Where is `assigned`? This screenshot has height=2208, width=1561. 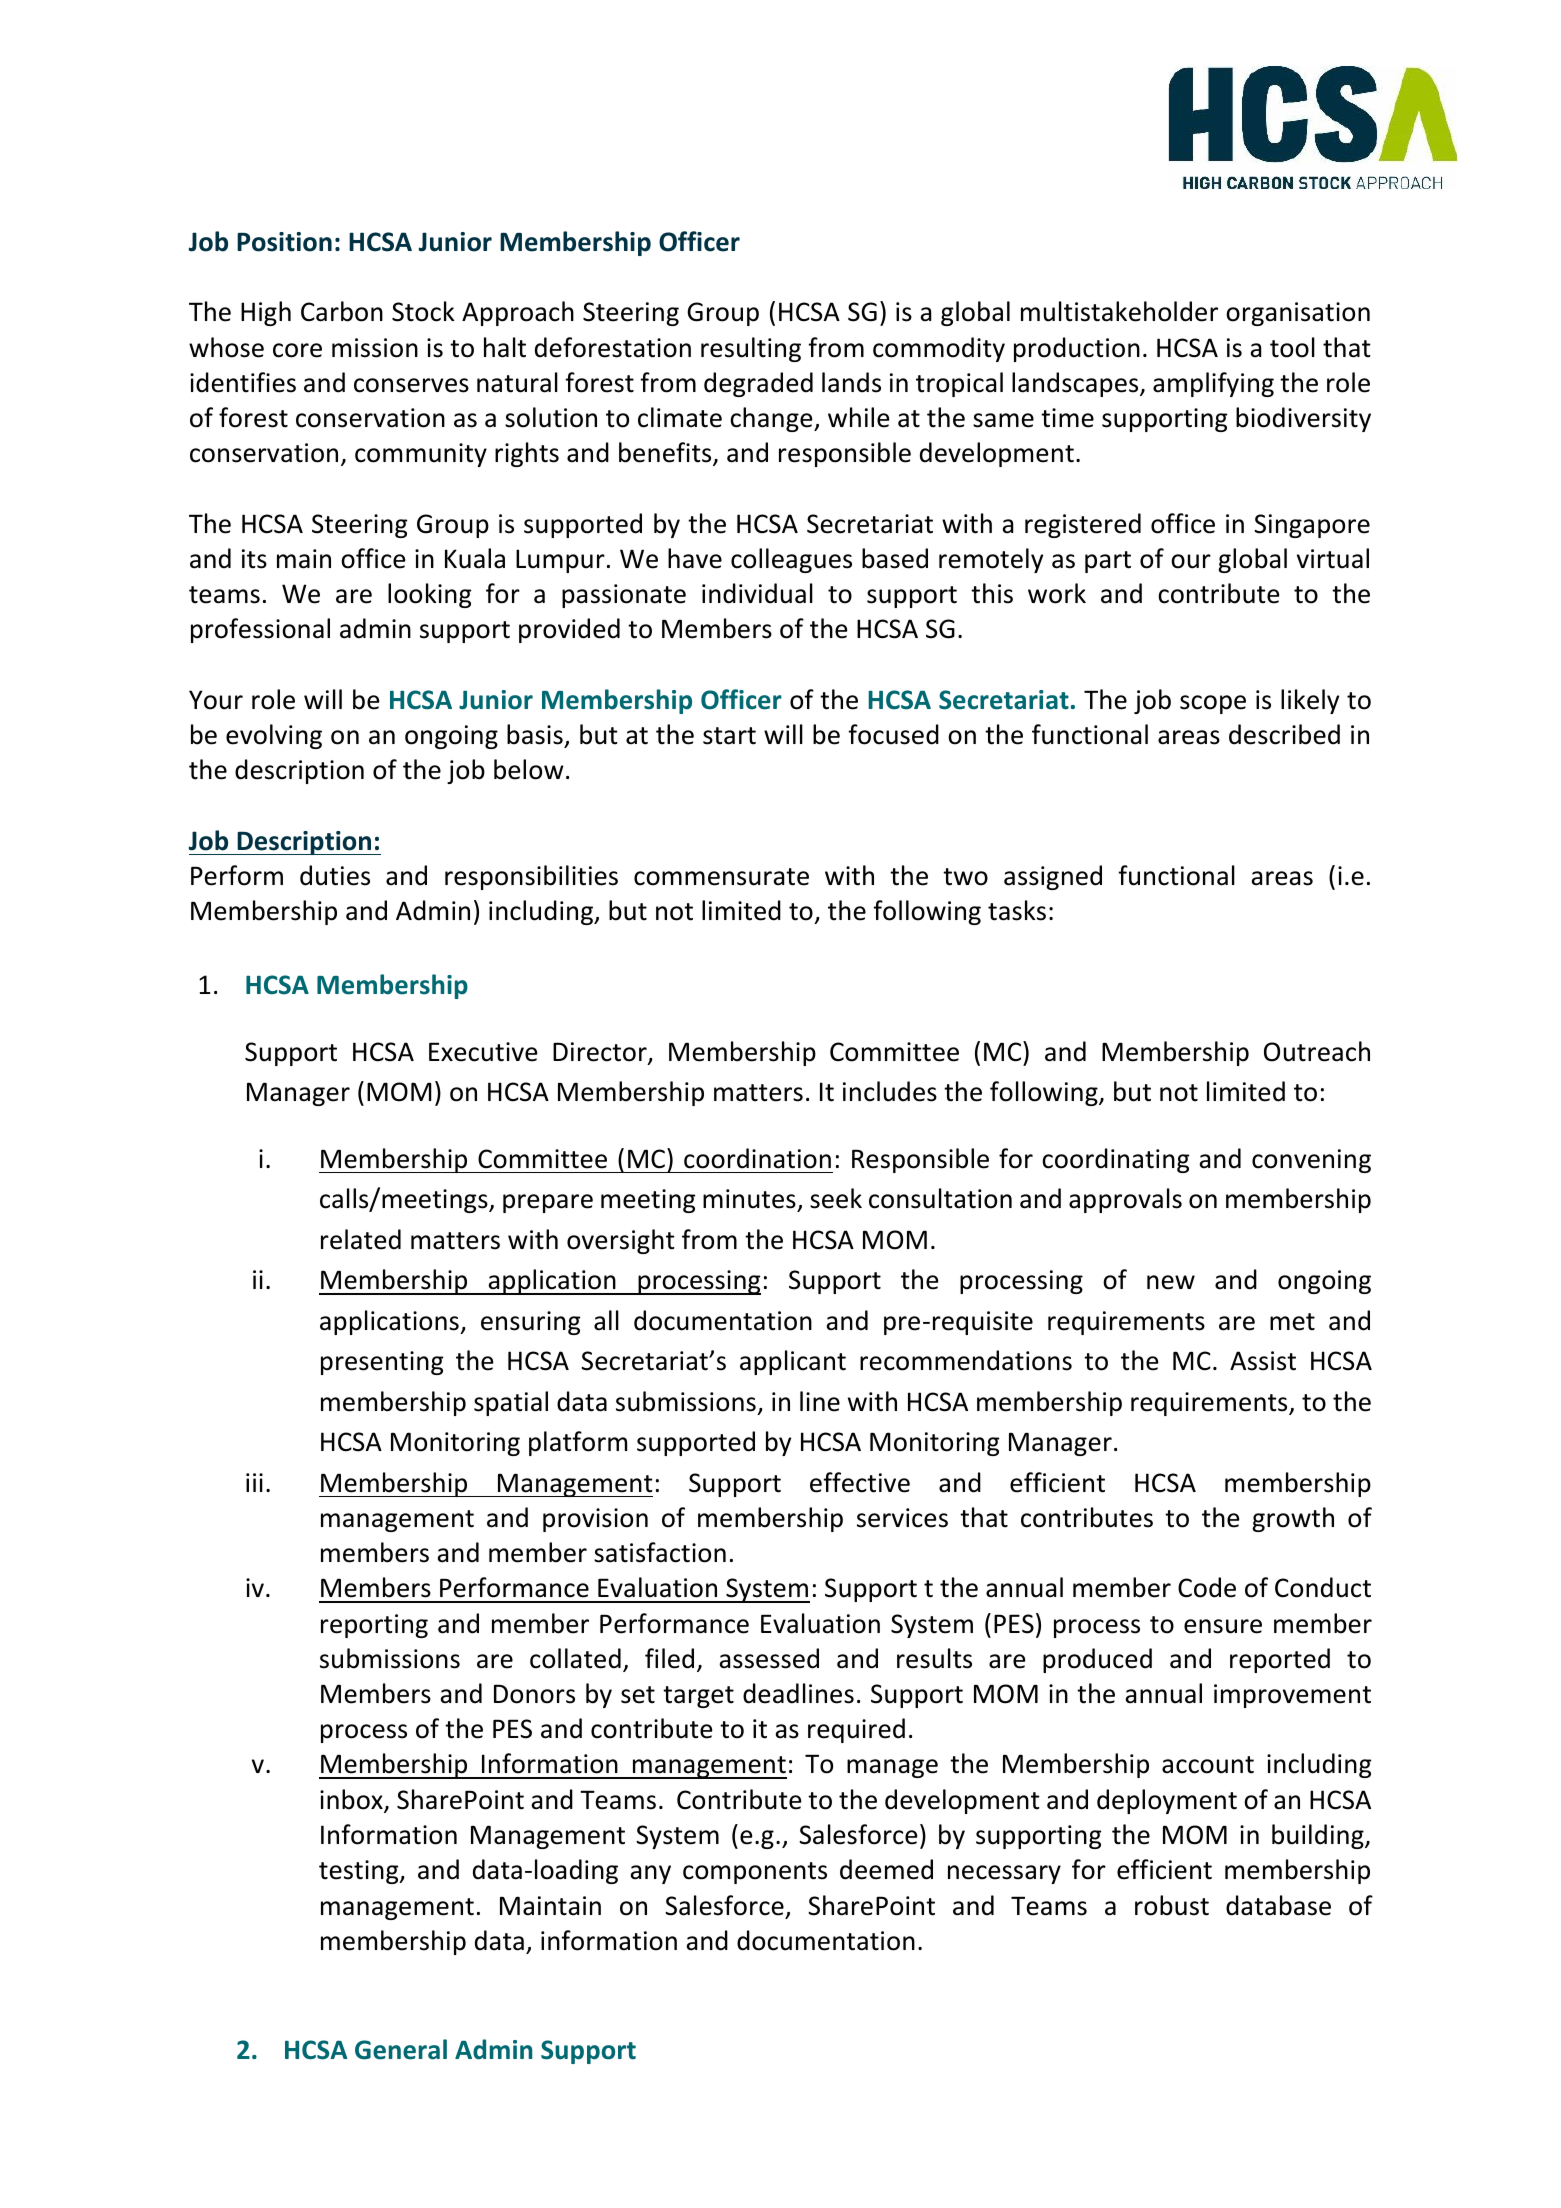
assigned is located at coordinates (1053, 877).
